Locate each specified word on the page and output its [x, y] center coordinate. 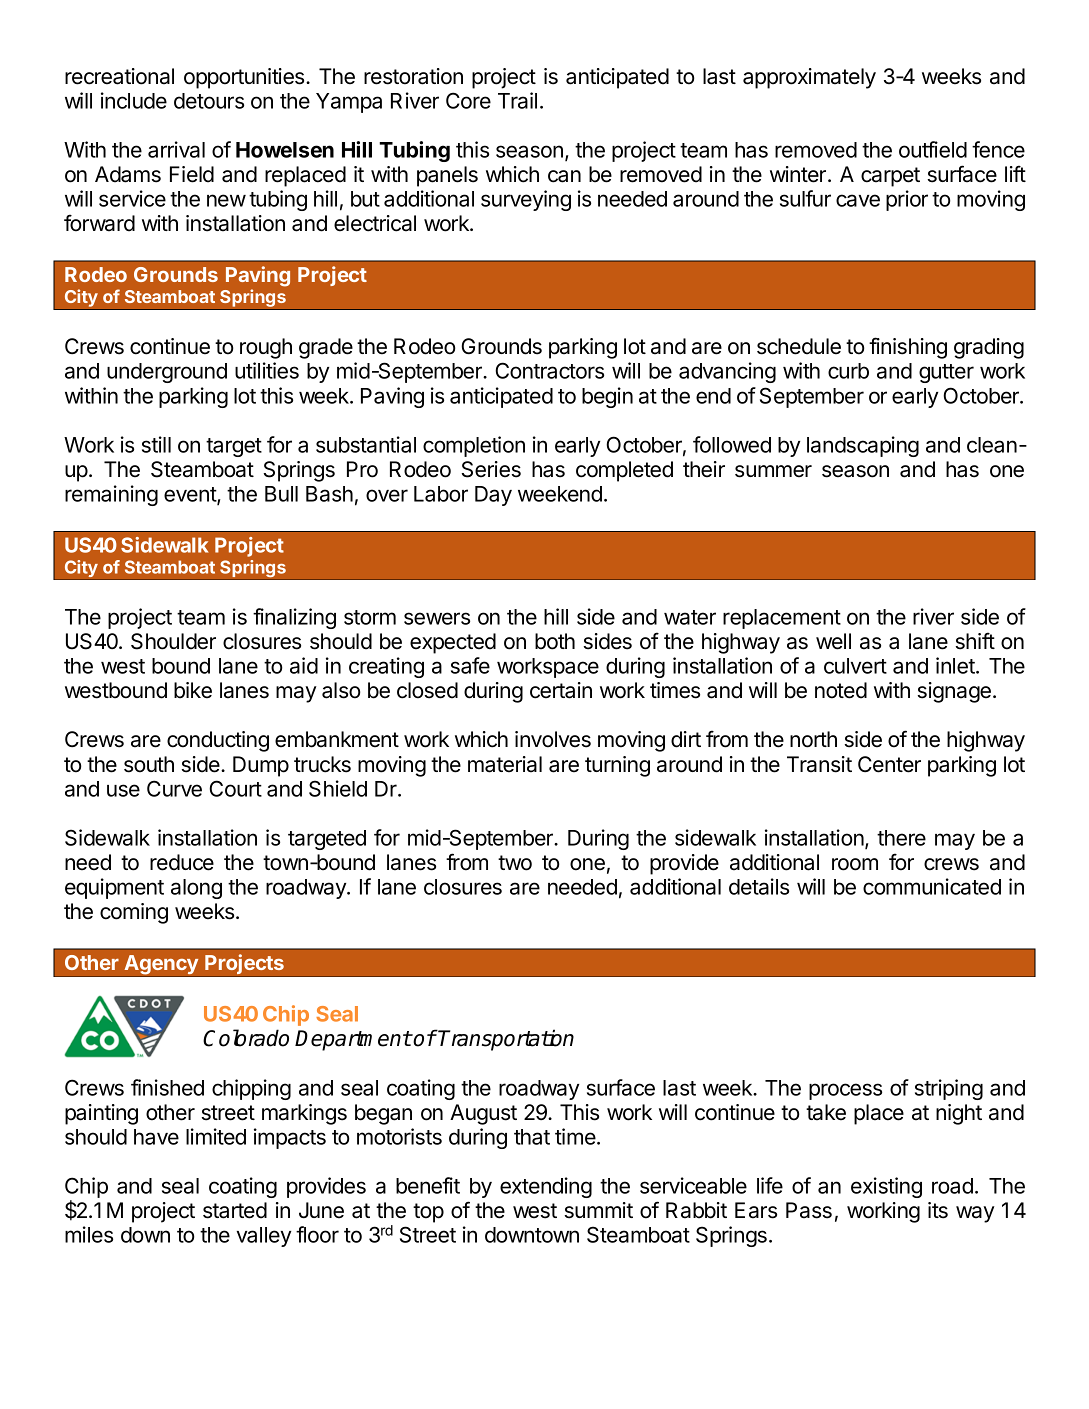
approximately [809, 78]
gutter [946, 373]
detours [209, 101]
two [515, 863]
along [196, 889]
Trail [517, 100]
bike [193, 690]
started [235, 1210]
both [555, 641]
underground [167, 373]
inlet [956, 665]
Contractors [549, 370]
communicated [932, 886]
